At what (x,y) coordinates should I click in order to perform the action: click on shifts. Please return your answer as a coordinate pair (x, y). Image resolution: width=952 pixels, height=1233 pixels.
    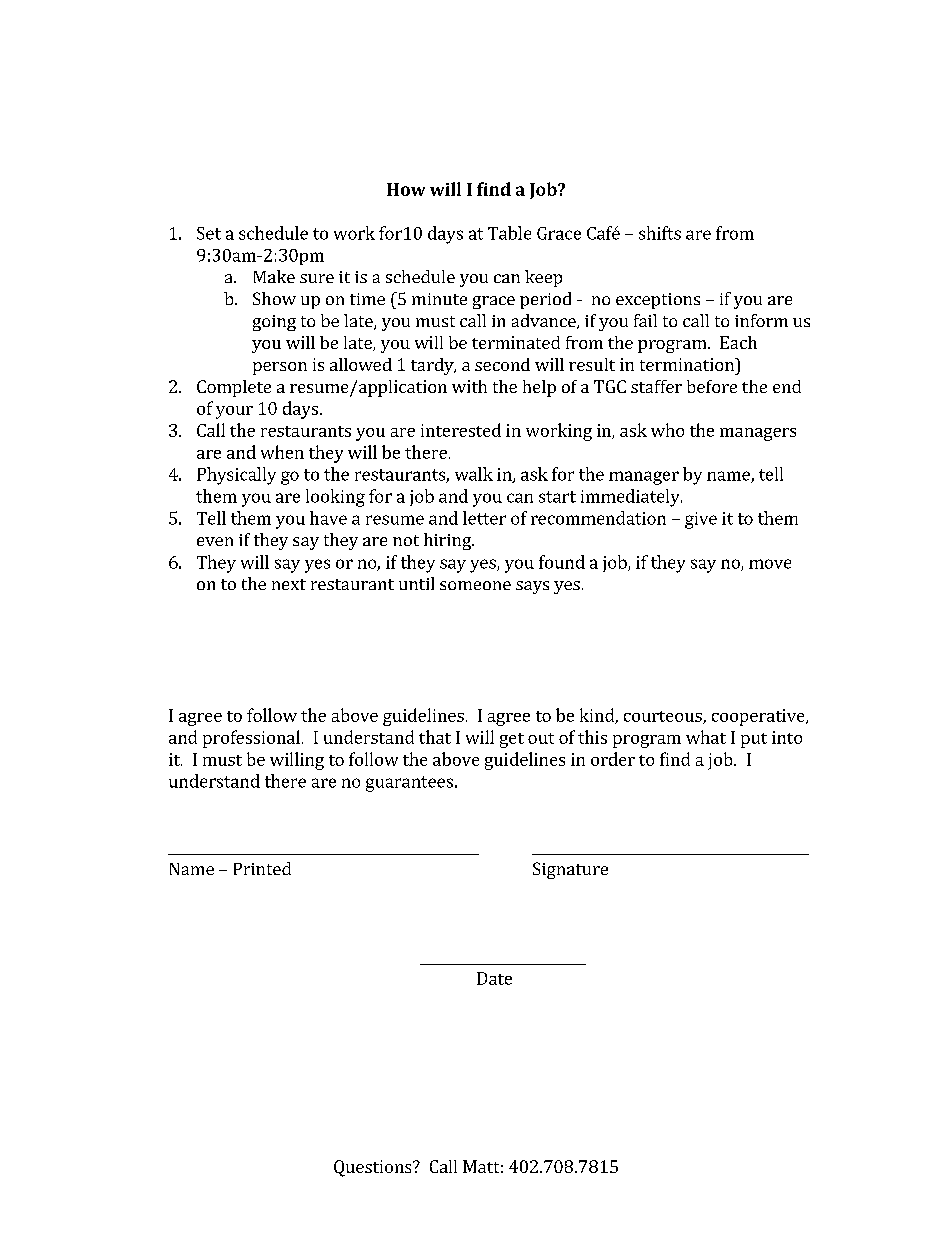
    Looking at the image, I should click on (660, 233).
